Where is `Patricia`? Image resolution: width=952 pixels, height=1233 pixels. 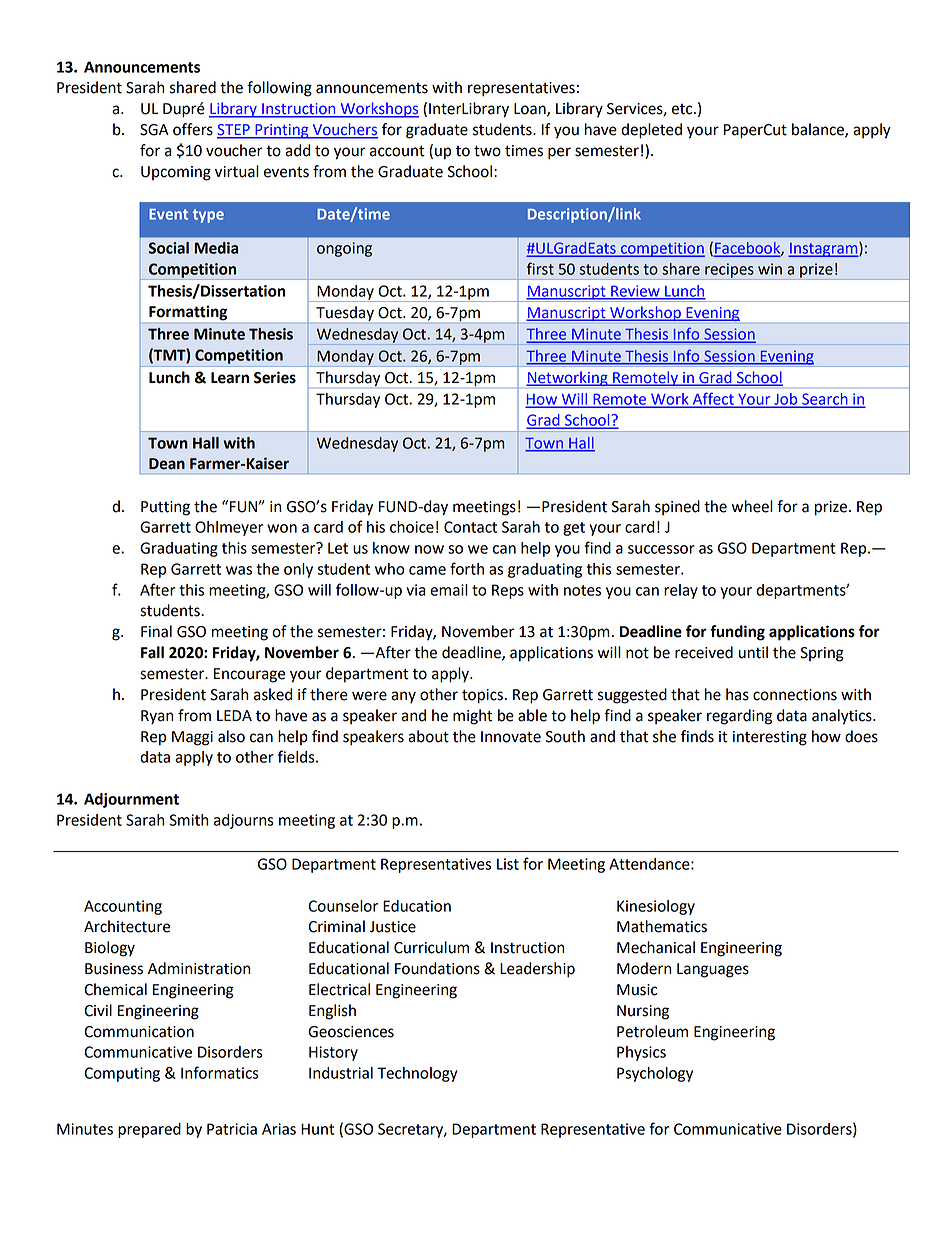
Patricia is located at coordinates (232, 1129).
